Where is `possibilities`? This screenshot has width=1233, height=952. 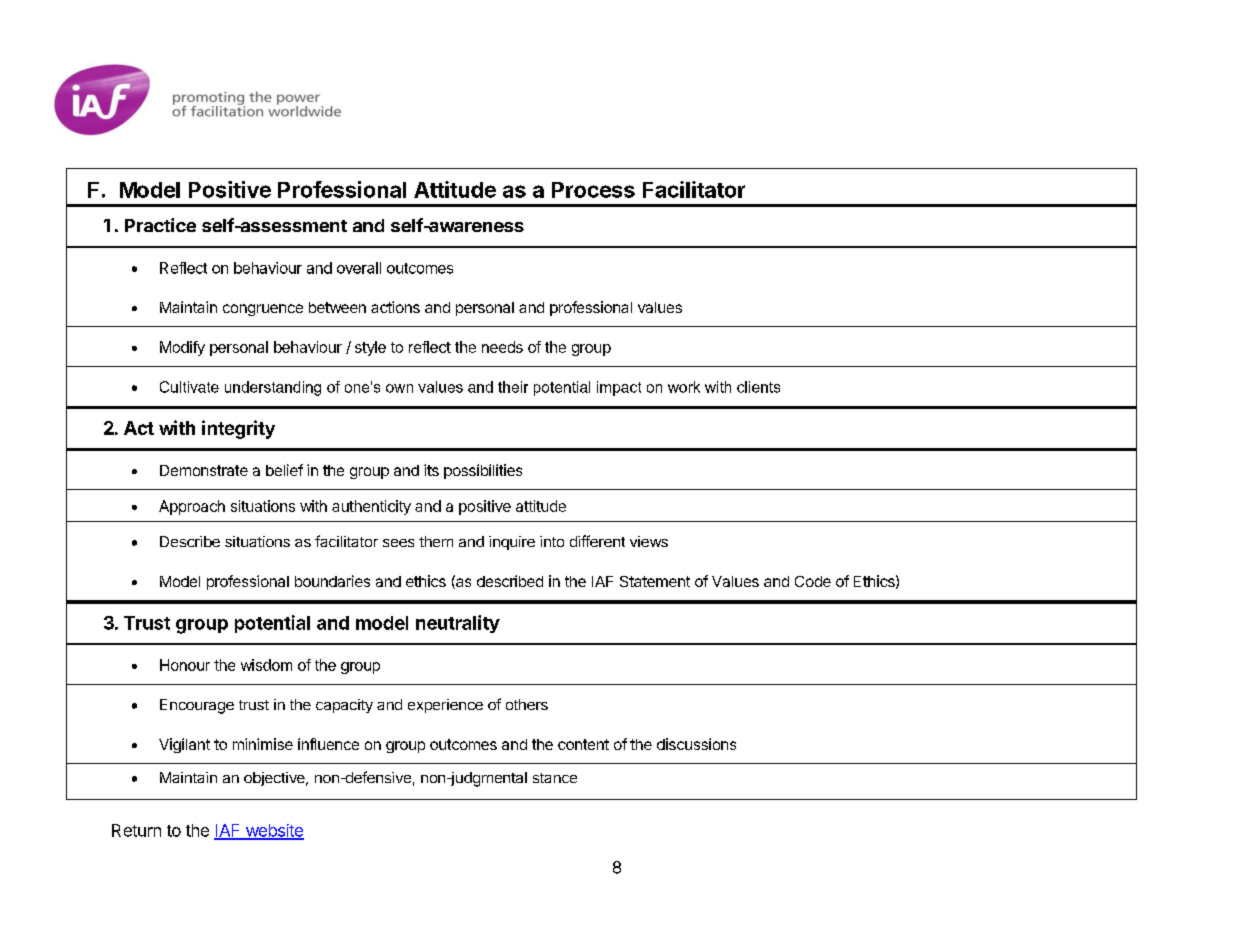
possibilities is located at coordinates (483, 471).
